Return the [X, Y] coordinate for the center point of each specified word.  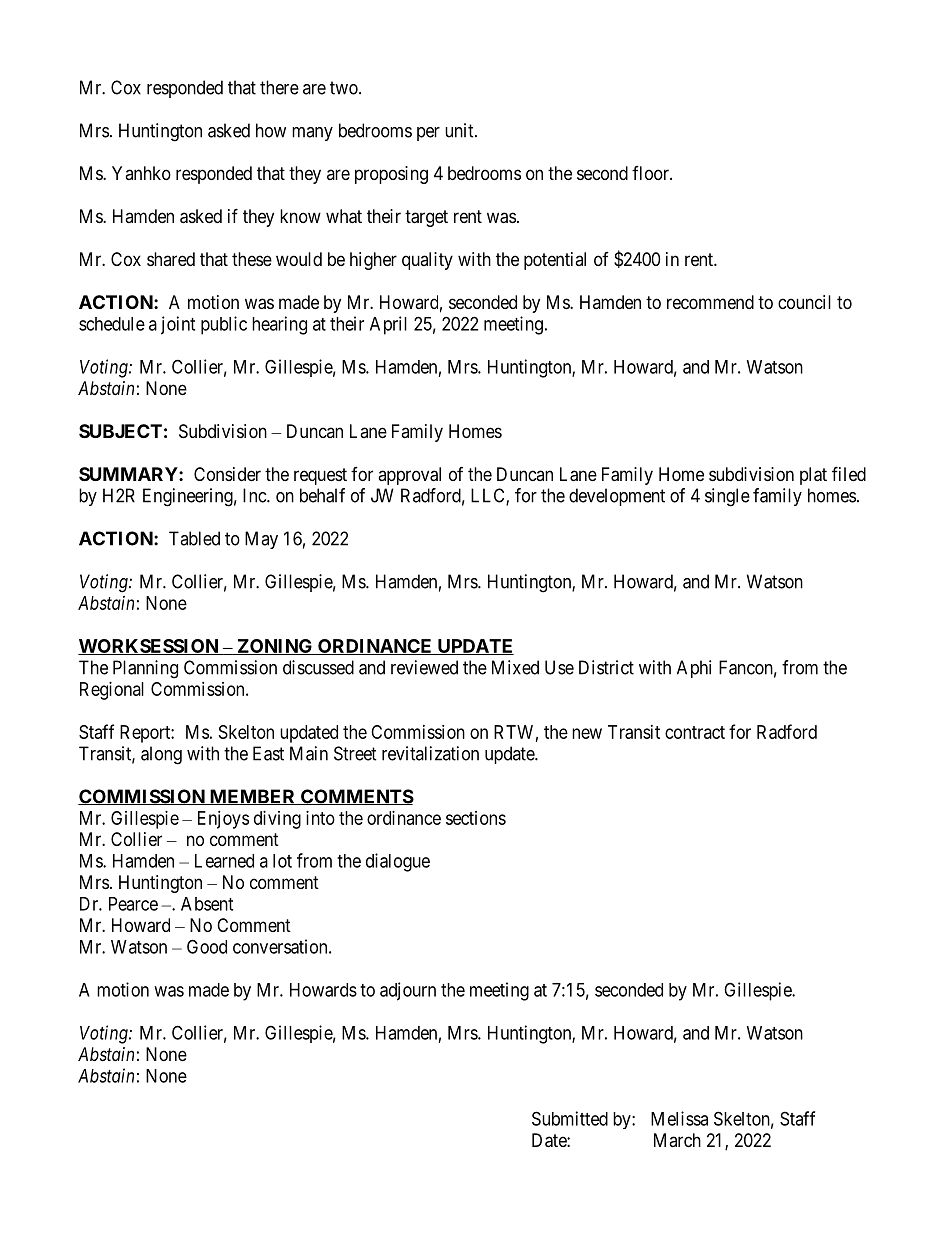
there [279, 87]
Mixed [515, 667]
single [727, 497]
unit [460, 130]
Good [207, 946]
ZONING [275, 647]
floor [651, 173]
